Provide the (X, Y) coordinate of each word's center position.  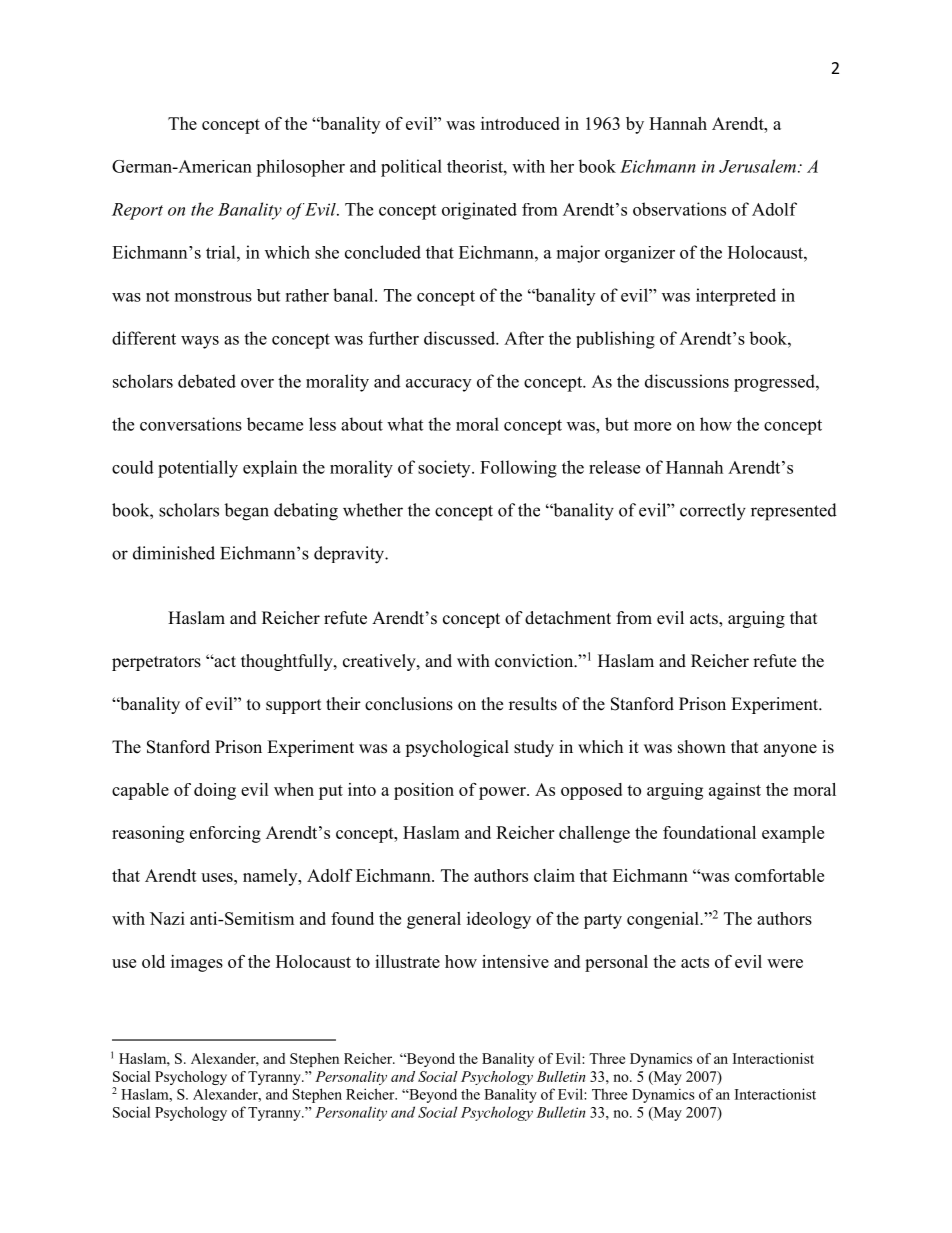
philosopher (300, 168)
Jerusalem (757, 166)
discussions (687, 381)
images (197, 963)
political (411, 168)
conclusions (409, 704)
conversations (191, 424)
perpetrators (156, 663)
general (434, 920)
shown (702, 747)
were (785, 963)
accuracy (438, 385)
